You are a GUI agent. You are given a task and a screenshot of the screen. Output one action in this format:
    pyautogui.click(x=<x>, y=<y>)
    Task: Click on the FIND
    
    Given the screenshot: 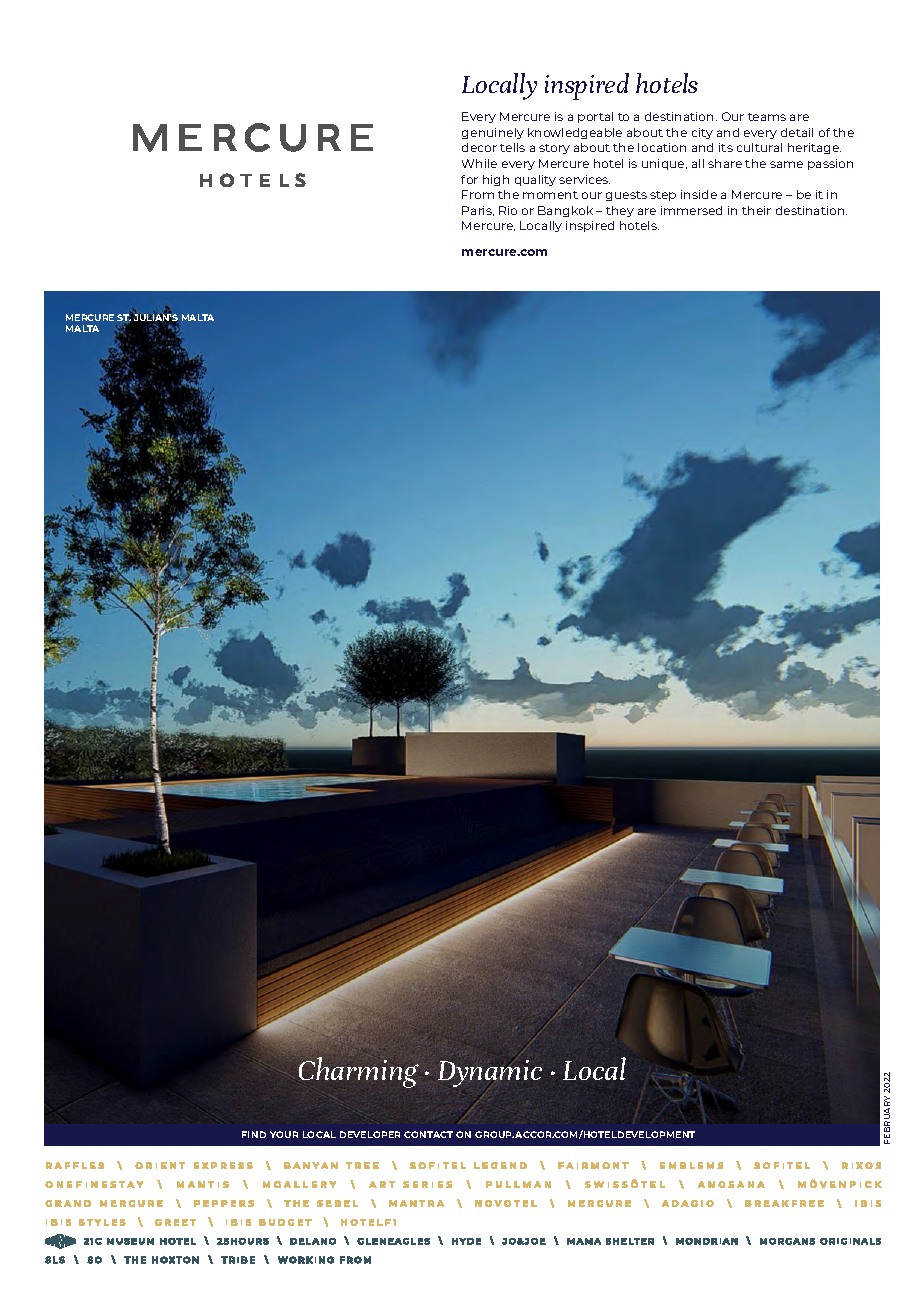 What is the action you would take?
    pyautogui.click(x=254, y=1134)
